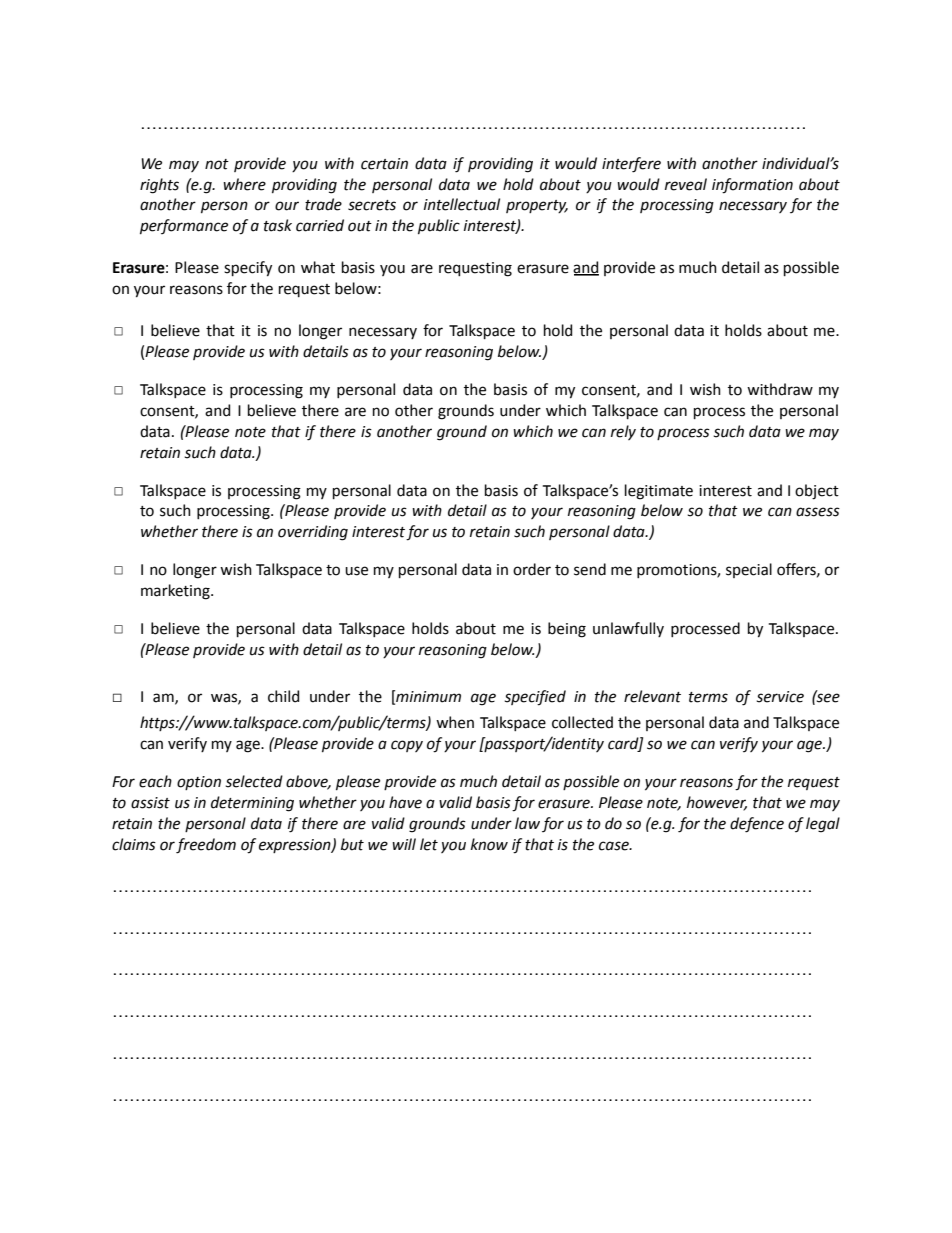 This image has height=1233, width=952. I want to click on overriding, so click(313, 533).
